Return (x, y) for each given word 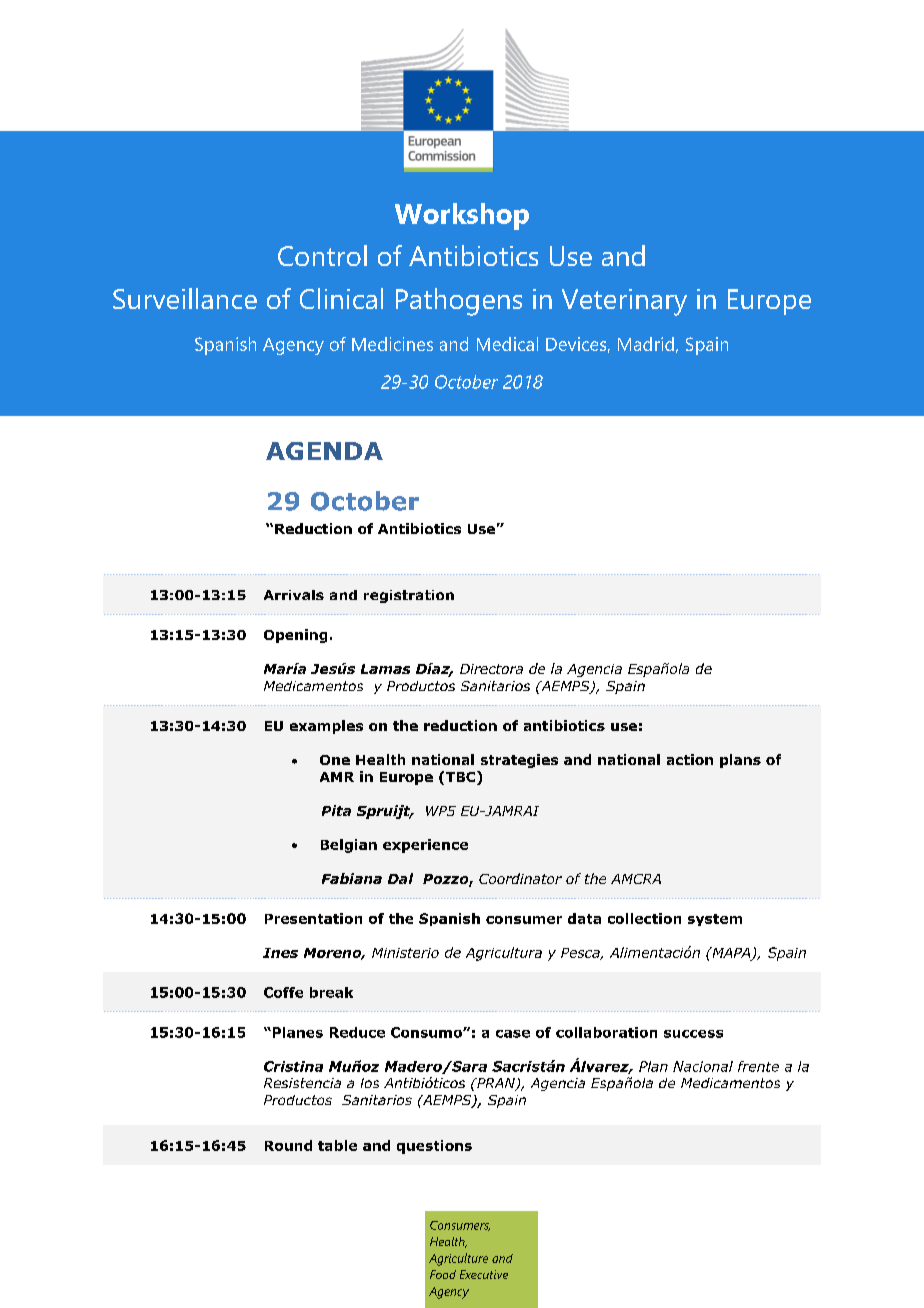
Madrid (646, 344)
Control (322, 255)
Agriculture (458, 1259)
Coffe (283, 992)
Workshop (462, 216)
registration (409, 596)
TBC (462, 778)
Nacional (703, 1066)
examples (326, 727)
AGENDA (324, 451)
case (513, 1034)
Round (288, 1145)
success (693, 1034)
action (690, 759)
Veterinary (624, 302)
